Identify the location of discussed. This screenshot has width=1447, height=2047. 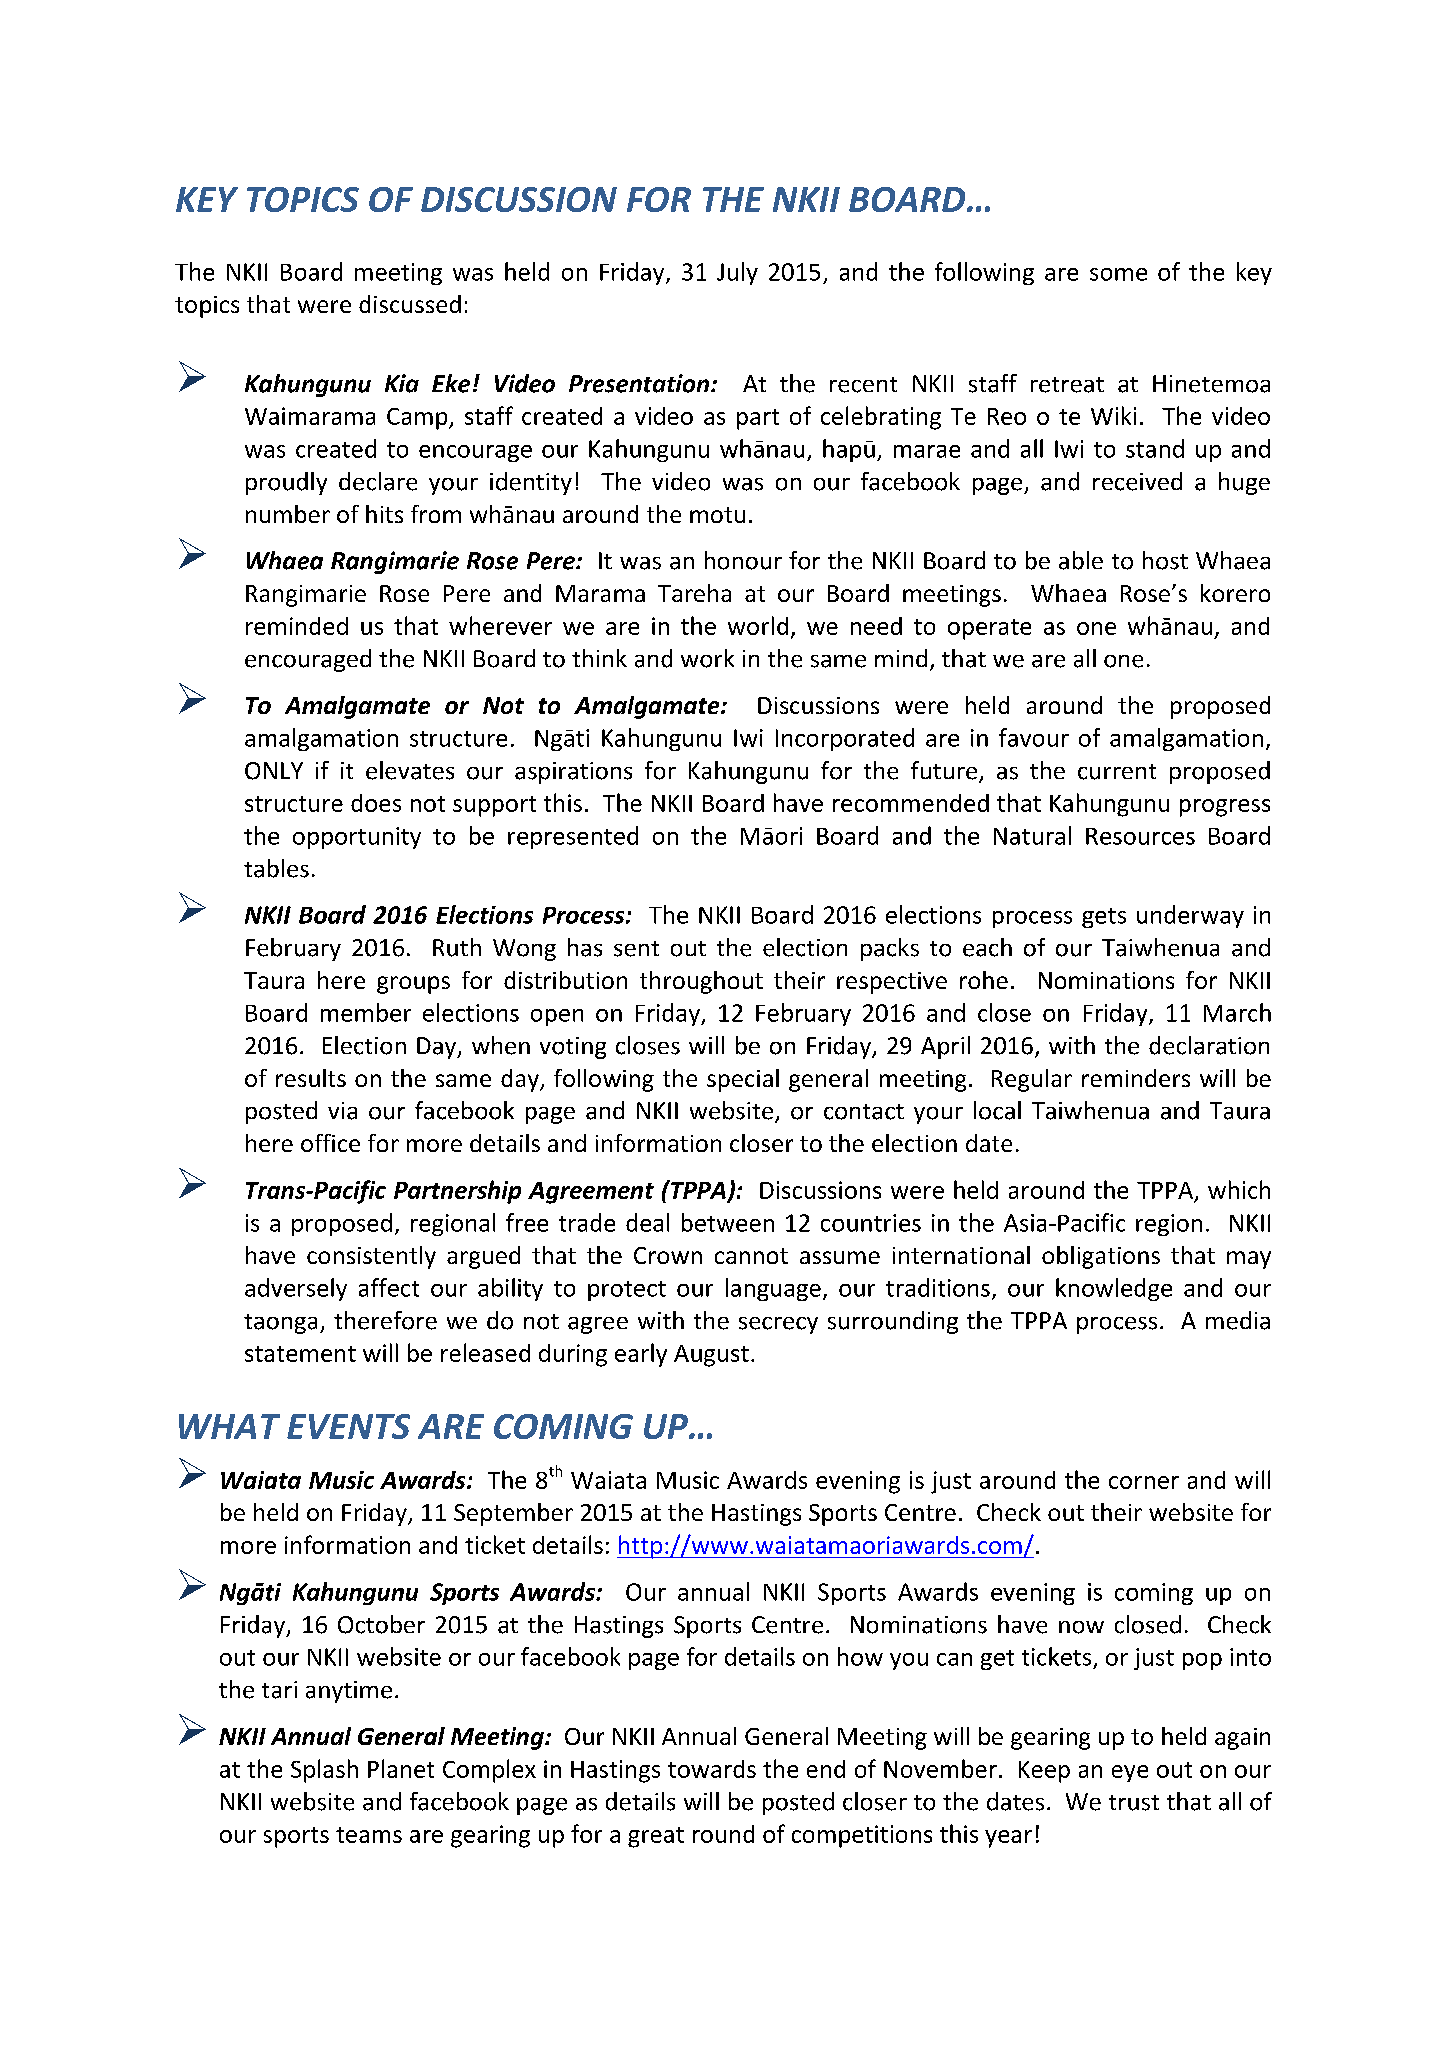
(410, 304).
